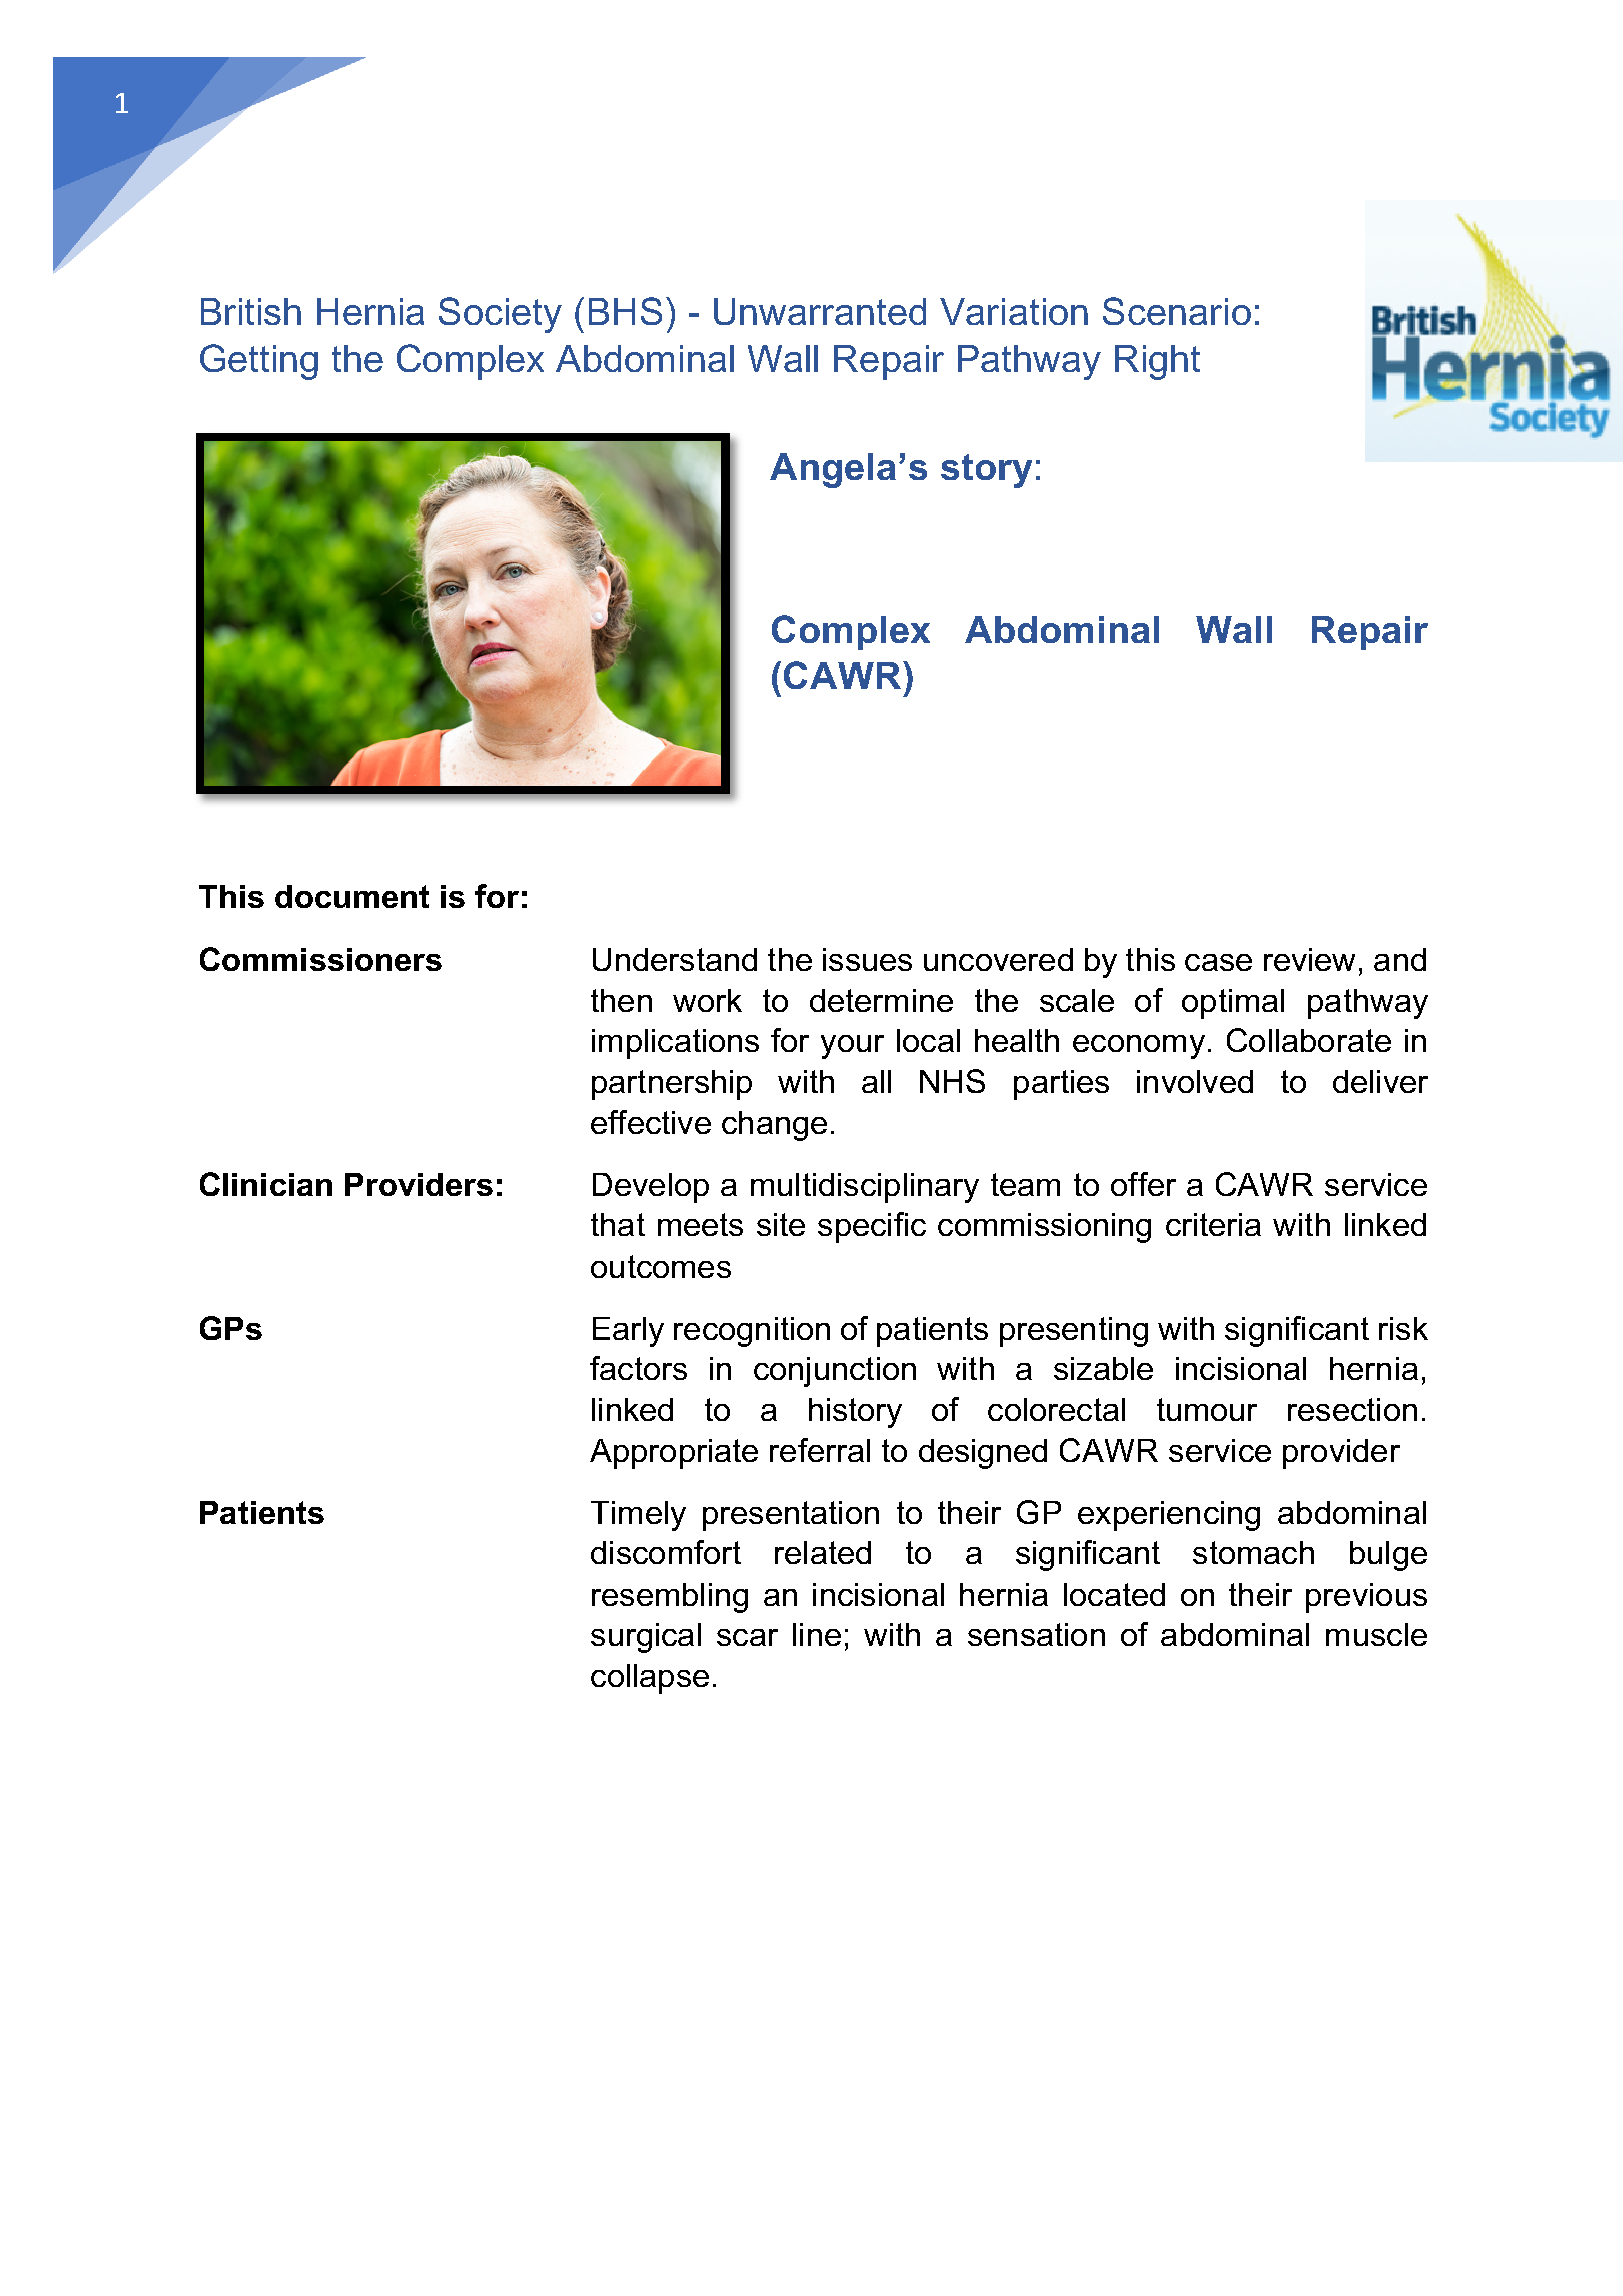 The image size is (1623, 2296). Describe the element at coordinates (1157, 362) in the screenshot. I see `Right` at that location.
